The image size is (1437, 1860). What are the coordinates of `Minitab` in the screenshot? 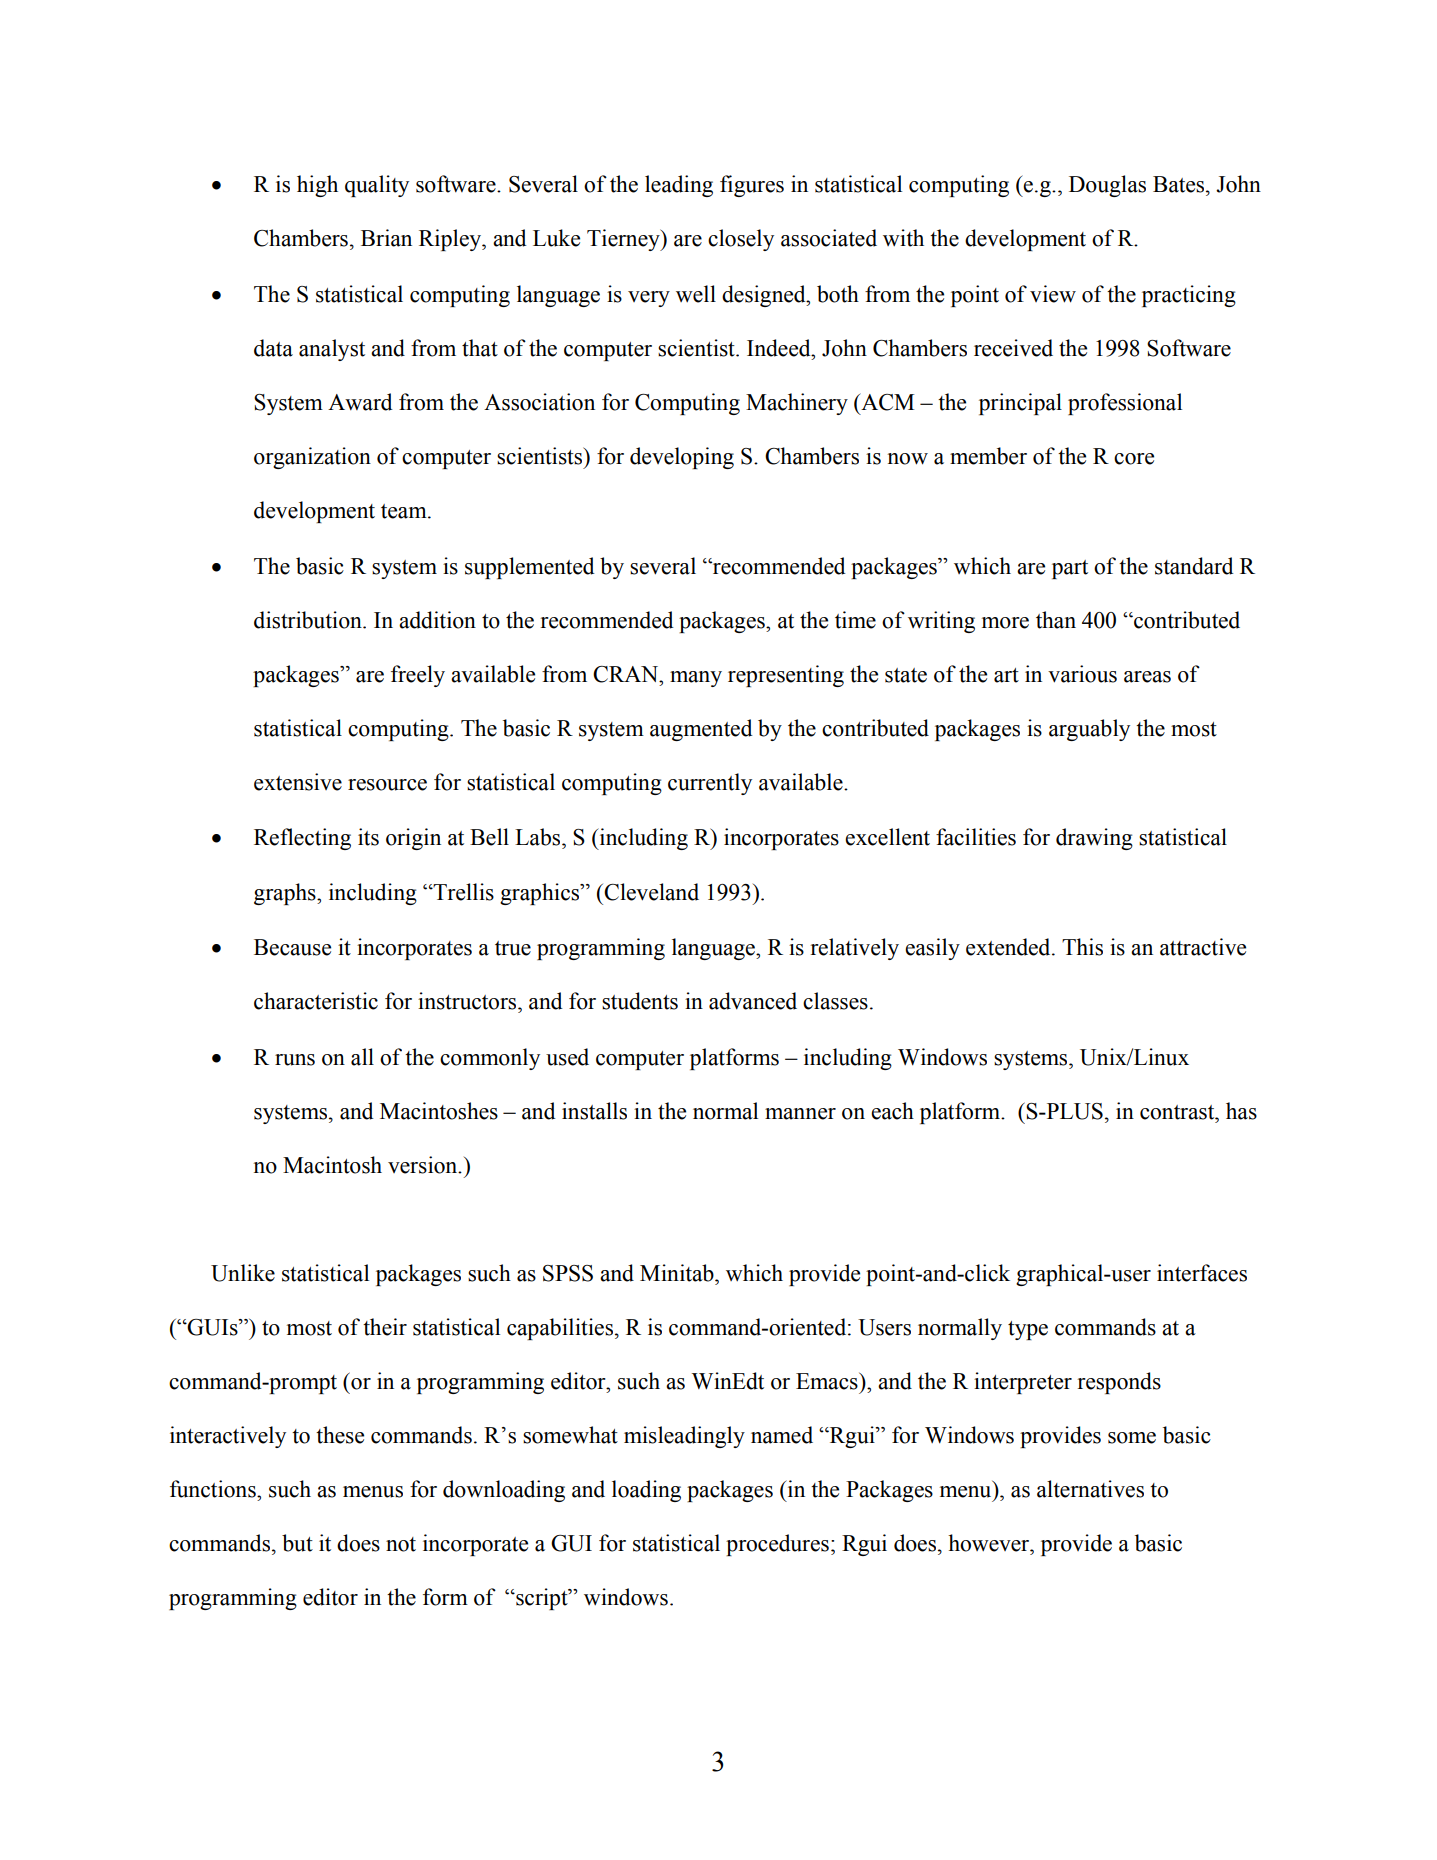 It's located at (678, 1273).
